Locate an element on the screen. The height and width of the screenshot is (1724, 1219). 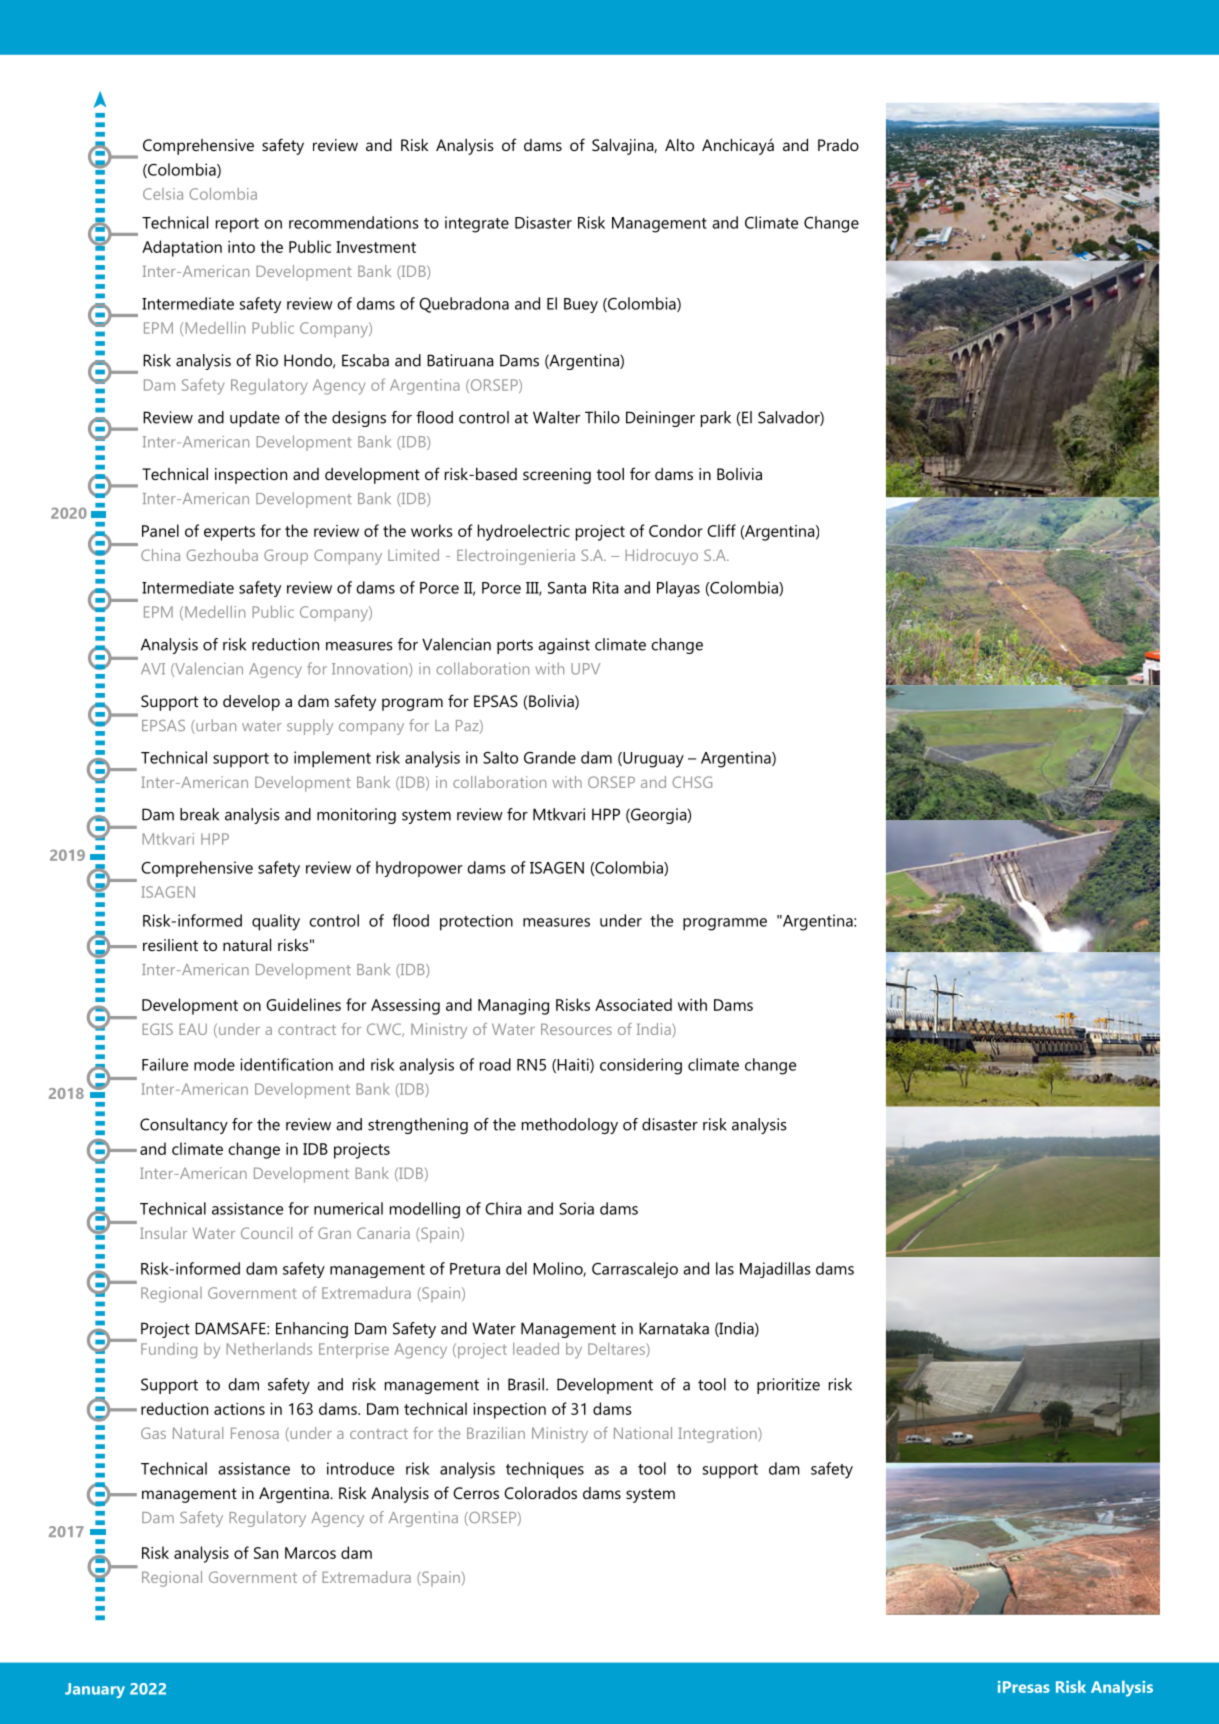
integrate is located at coordinates (477, 224).
